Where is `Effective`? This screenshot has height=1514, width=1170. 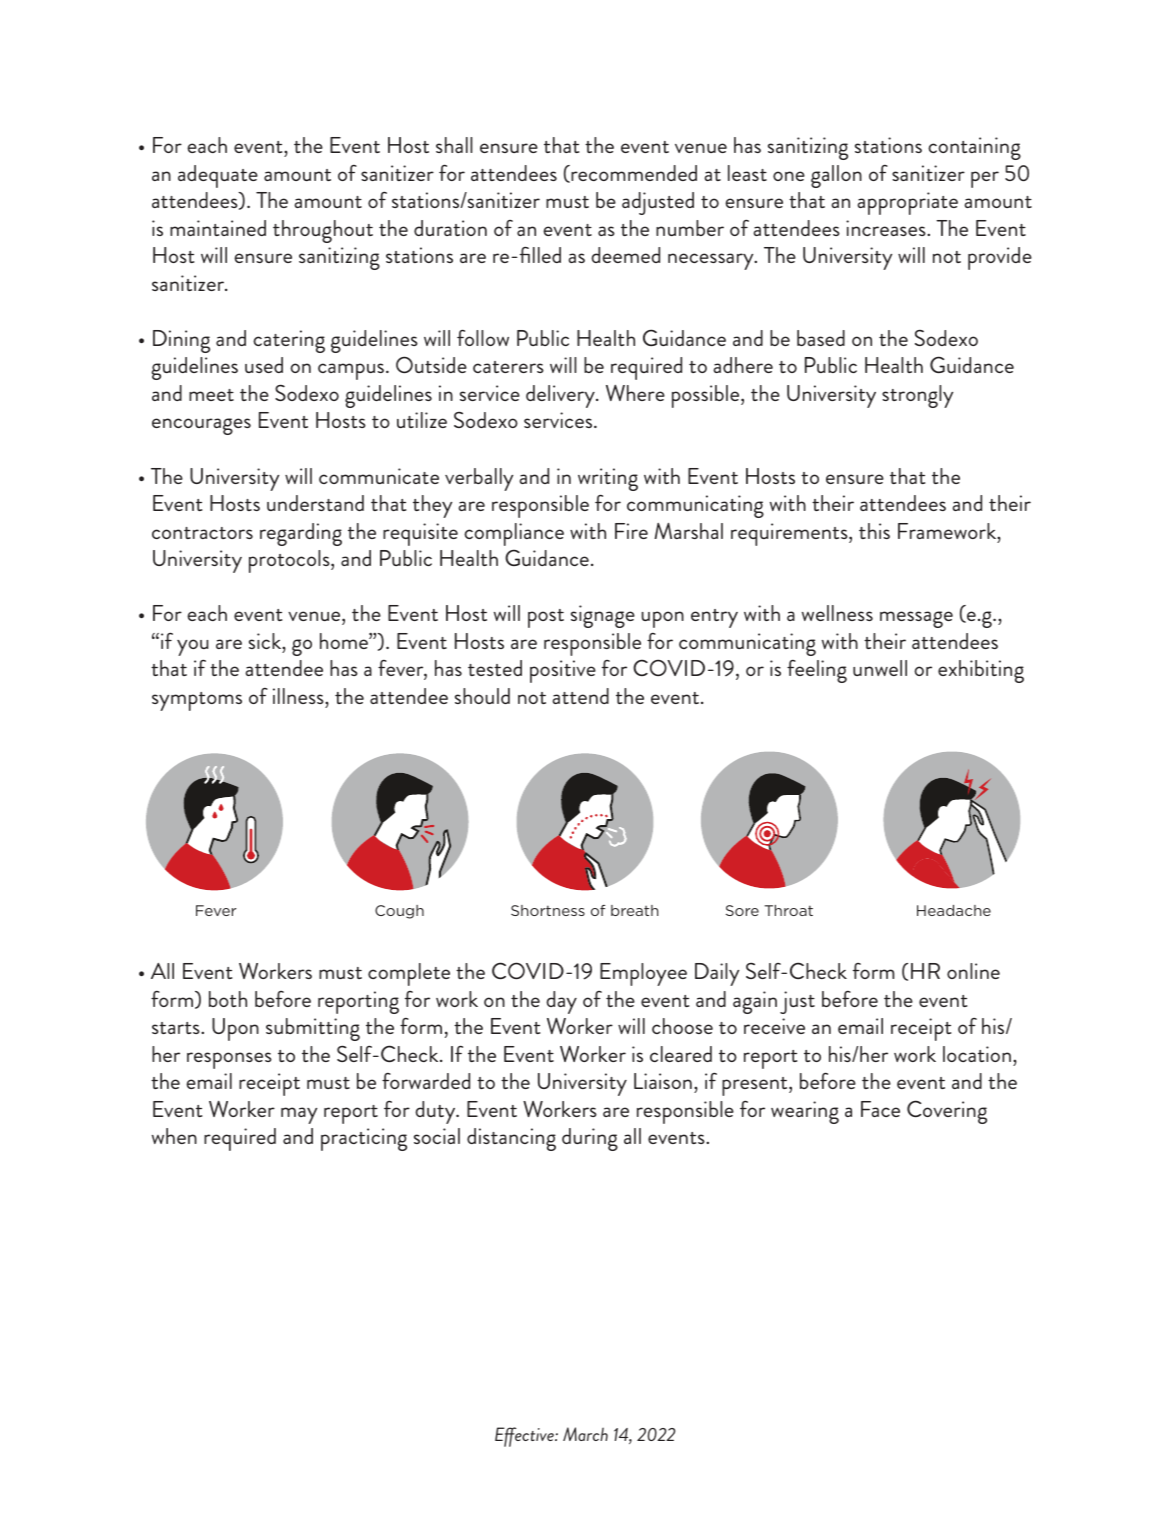
Effective is located at coordinates (525, 1437).
